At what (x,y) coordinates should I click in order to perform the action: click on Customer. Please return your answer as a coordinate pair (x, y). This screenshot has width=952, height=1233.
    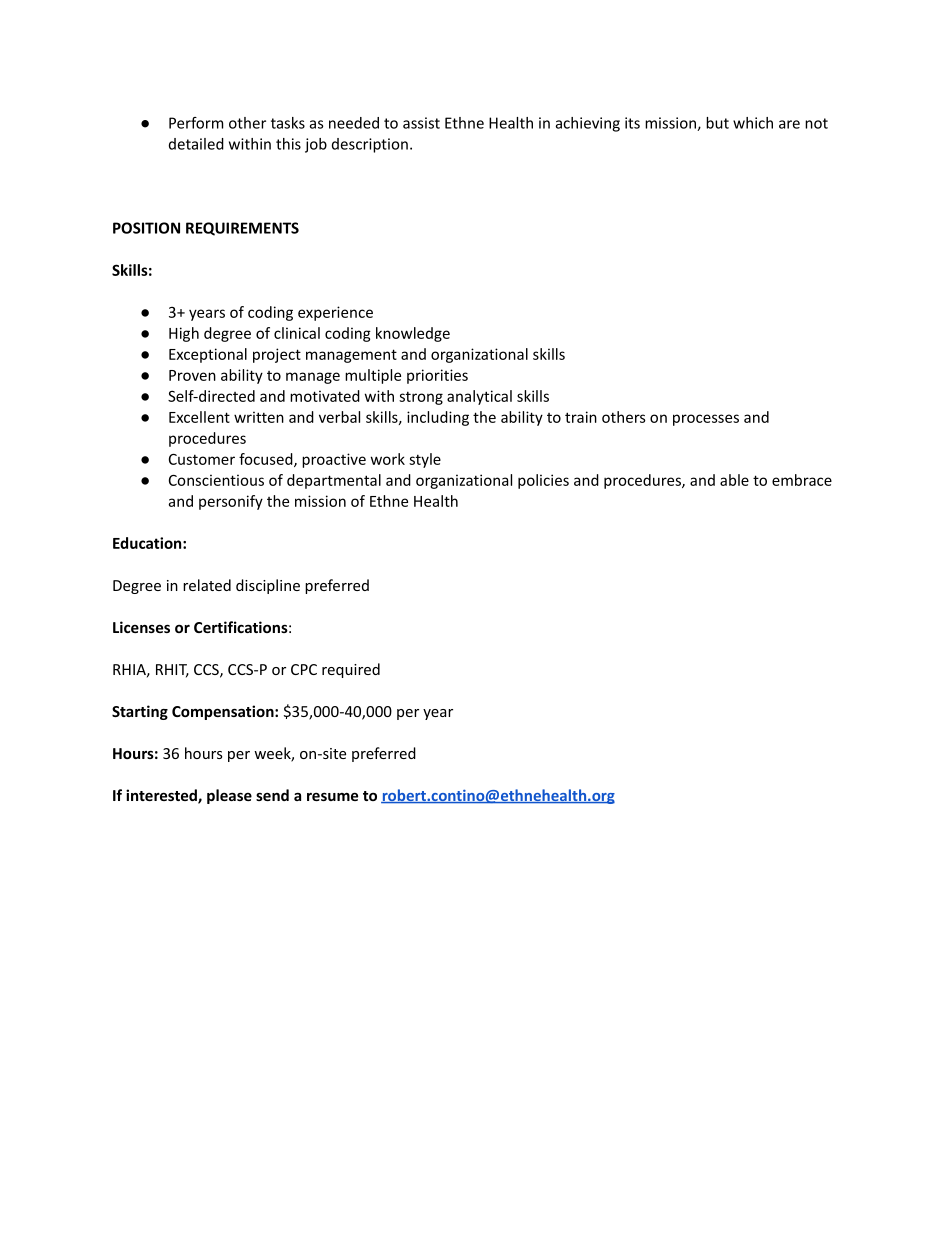
    Looking at the image, I should click on (202, 459).
